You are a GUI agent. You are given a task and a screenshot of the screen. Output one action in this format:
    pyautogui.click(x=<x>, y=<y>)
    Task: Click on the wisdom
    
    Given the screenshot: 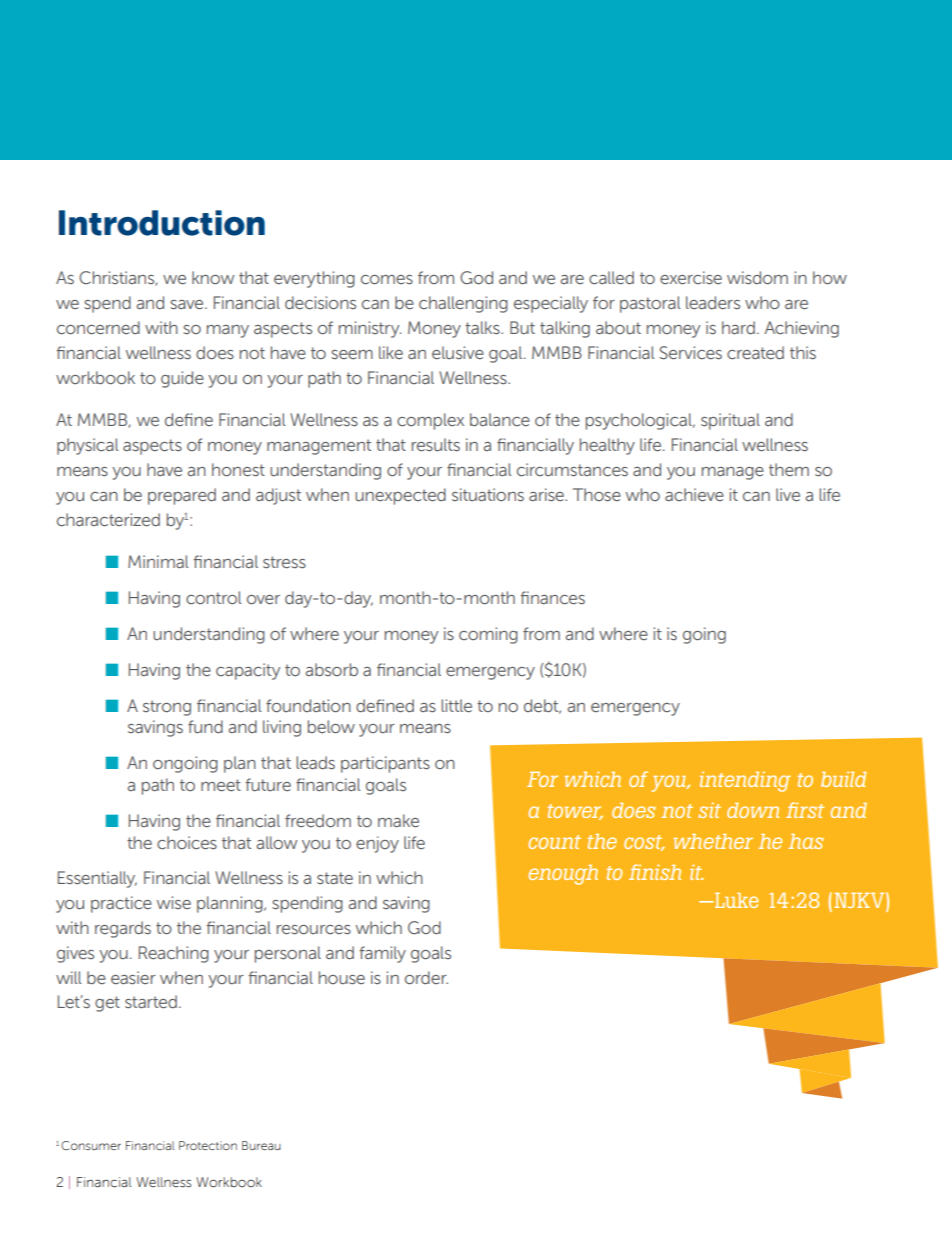 What is the action you would take?
    pyautogui.click(x=757, y=277)
